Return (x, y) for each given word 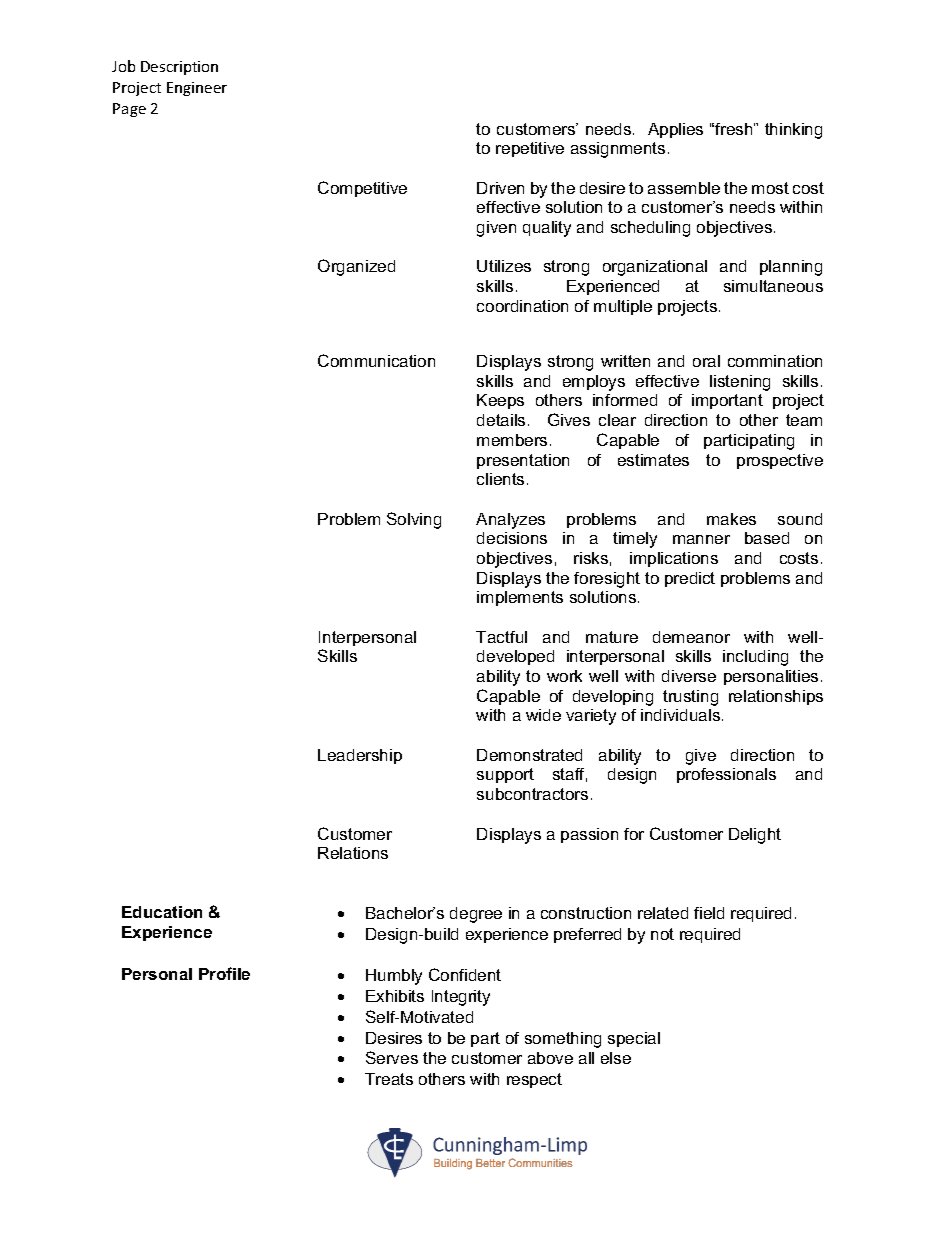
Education (162, 912)
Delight (755, 836)
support (505, 775)
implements (520, 598)
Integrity (461, 998)
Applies (675, 130)
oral (706, 361)
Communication (376, 360)
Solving (414, 520)
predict (690, 579)
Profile (224, 973)
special (634, 1039)
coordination (522, 306)
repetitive (530, 149)
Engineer (197, 89)
